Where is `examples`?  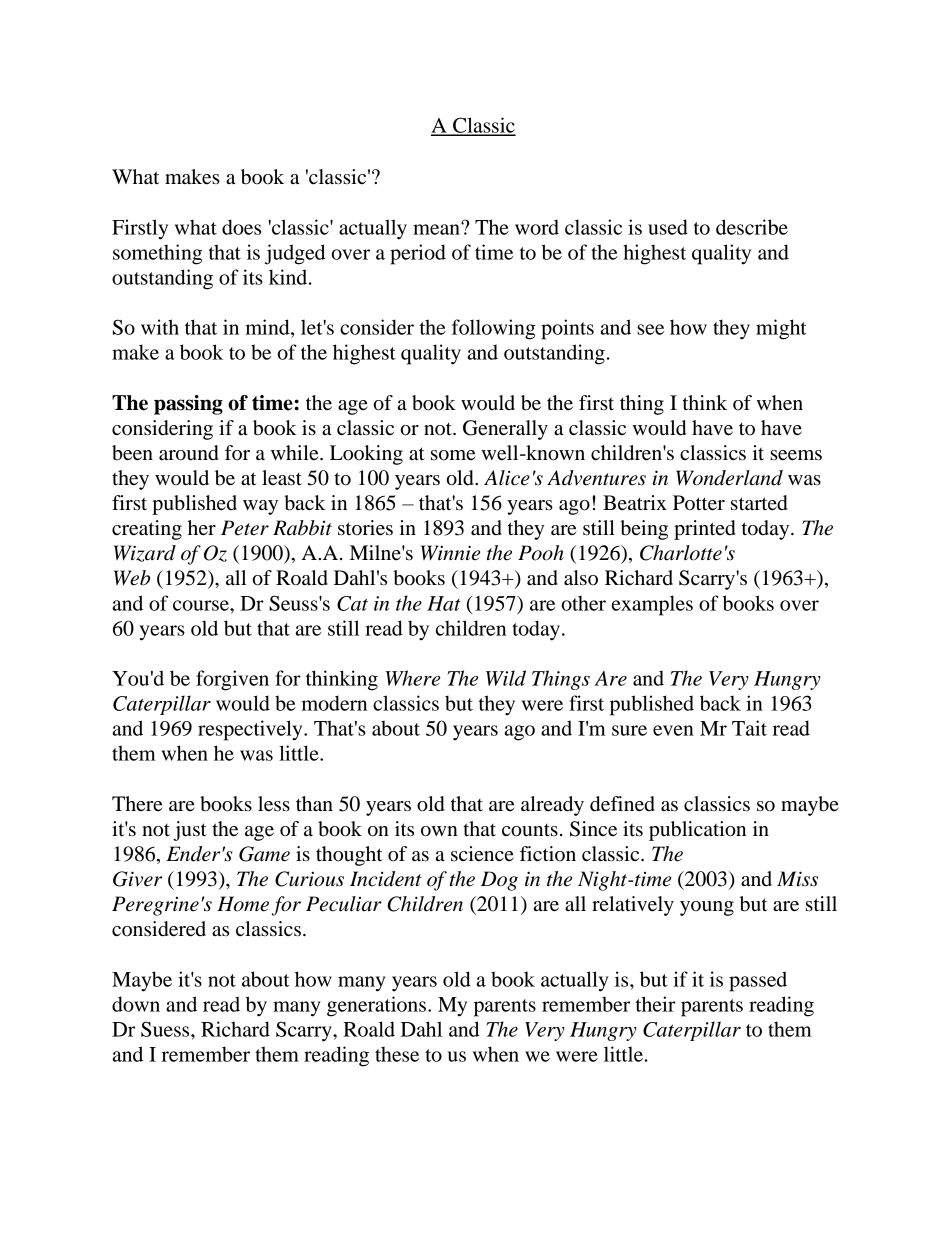
examples is located at coordinates (652, 605).
